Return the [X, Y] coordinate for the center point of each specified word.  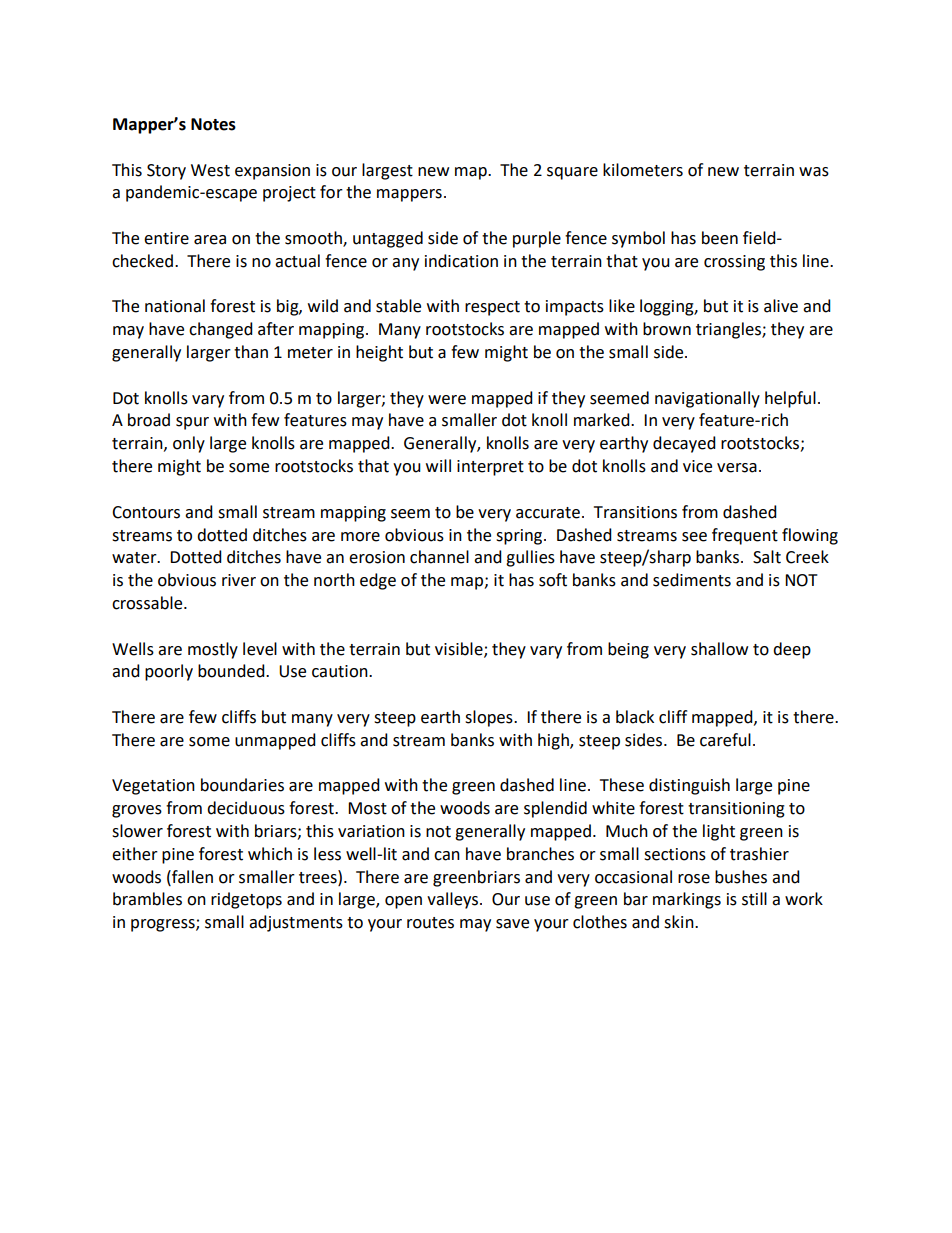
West [210, 170]
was [814, 172]
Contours [146, 512]
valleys [454, 900]
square [572, 173]
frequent [745, 536]
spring [520, 537]
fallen [191, 877]
